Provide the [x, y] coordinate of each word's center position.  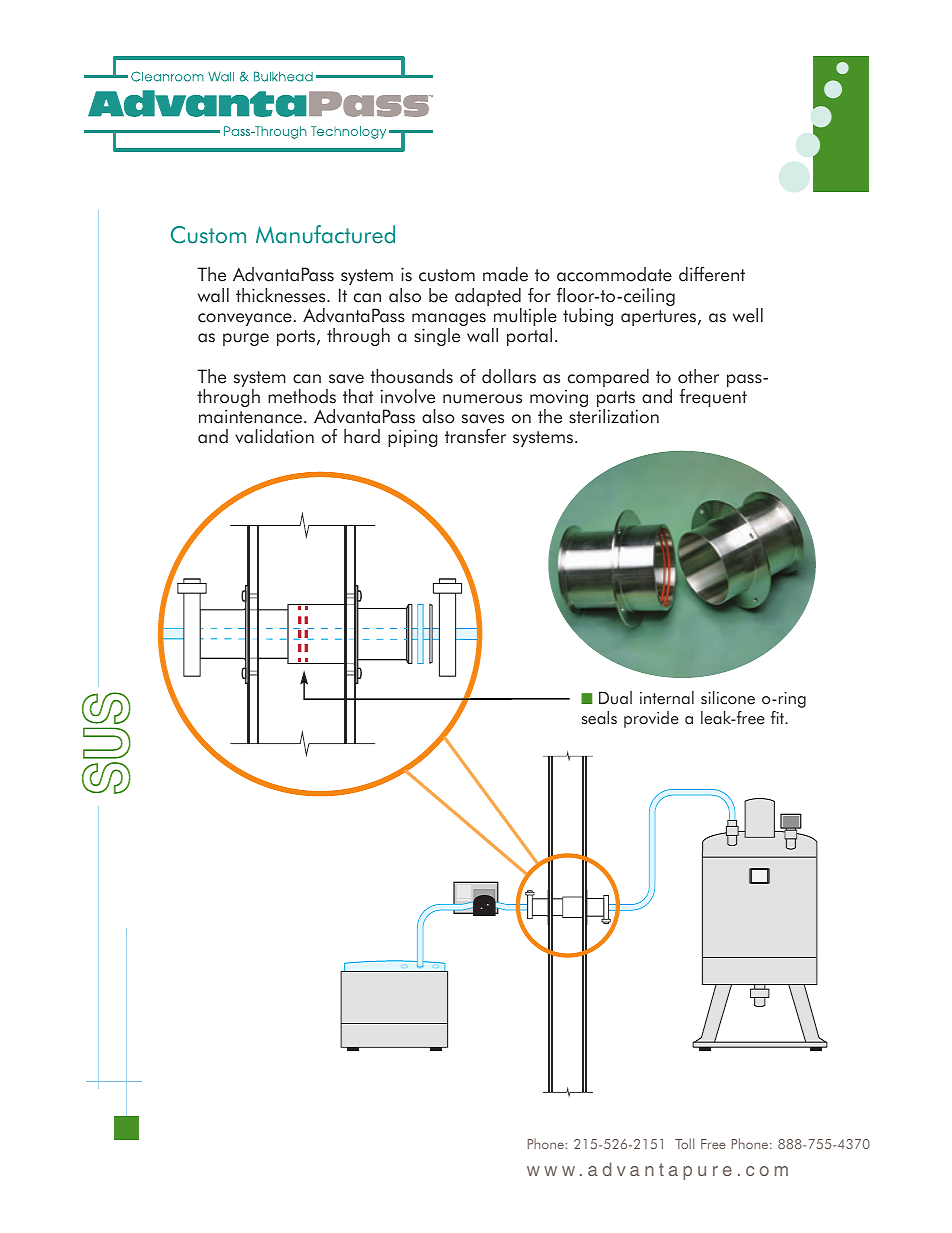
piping [412, 438]
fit [778, 717]
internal [667, 698]
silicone [728, 698]
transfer [475, 436]
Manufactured [325, 234]
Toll [684, 1143]
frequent [713, 397]
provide [651, 719]
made [505, 274]
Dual [615, 698]
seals [599, 718]
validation [274, 436]
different [712, 274]
